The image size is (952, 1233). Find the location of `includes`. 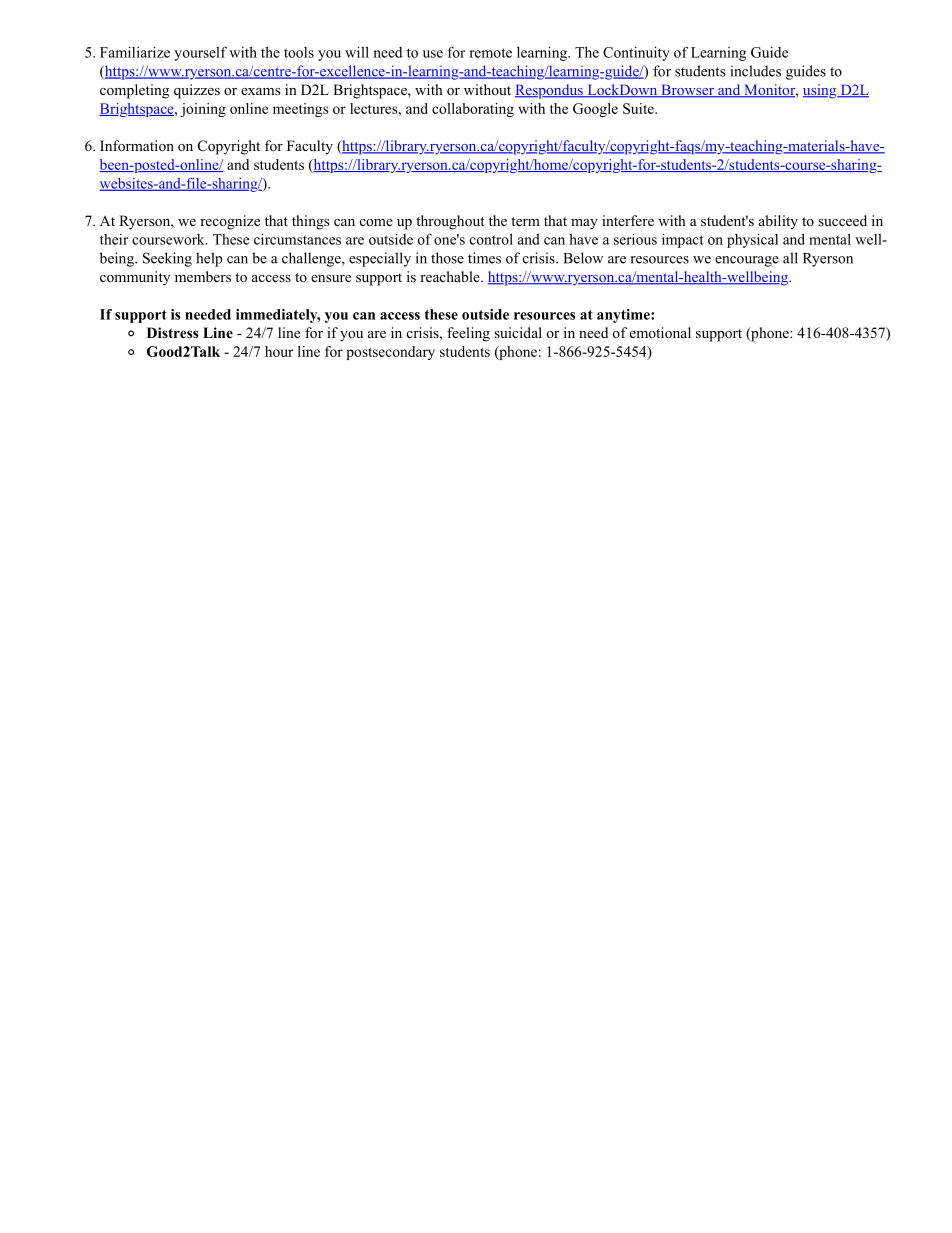

includes is located at coordinates (756, 71).
